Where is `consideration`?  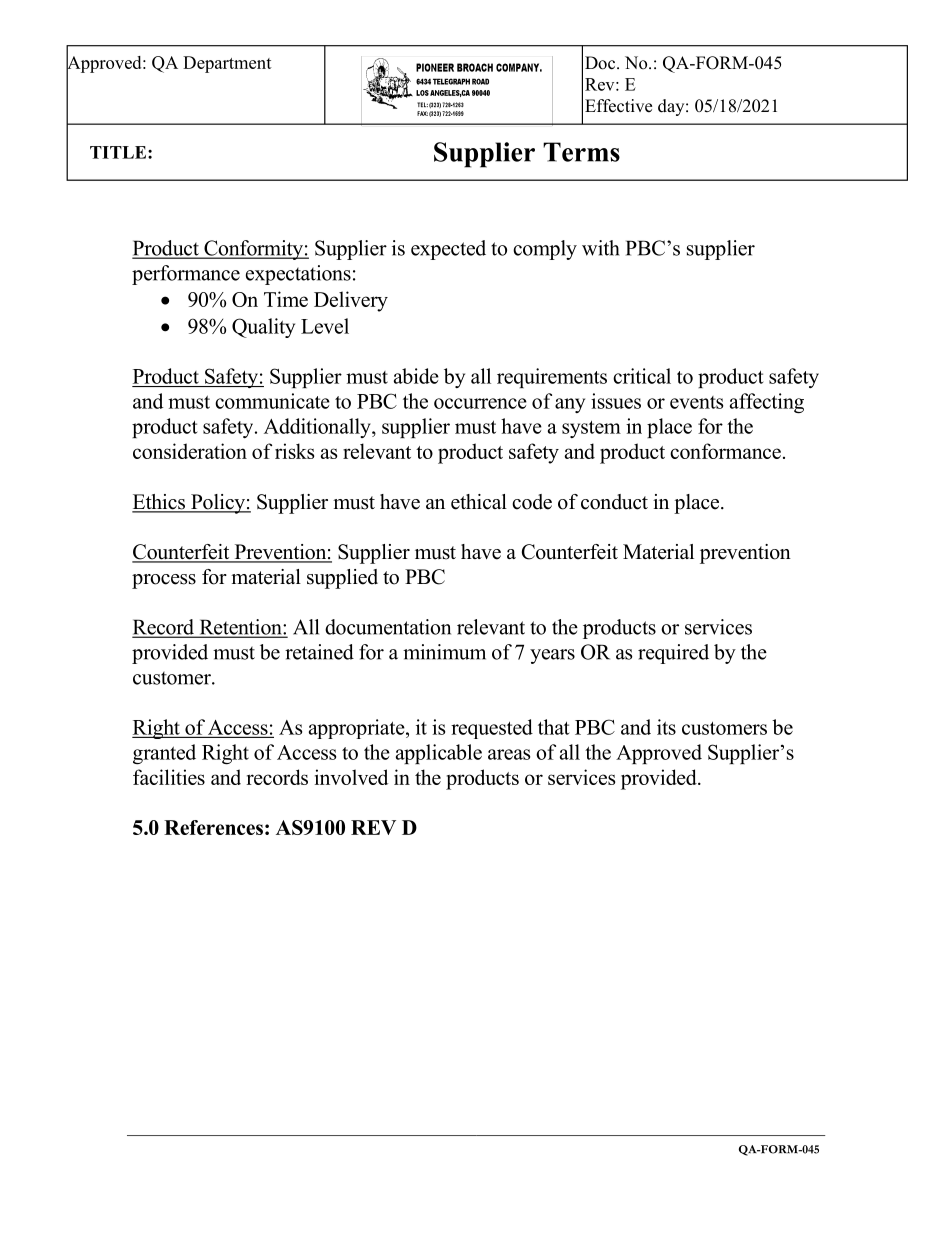
consideration is located at coordinates (190, 451).
